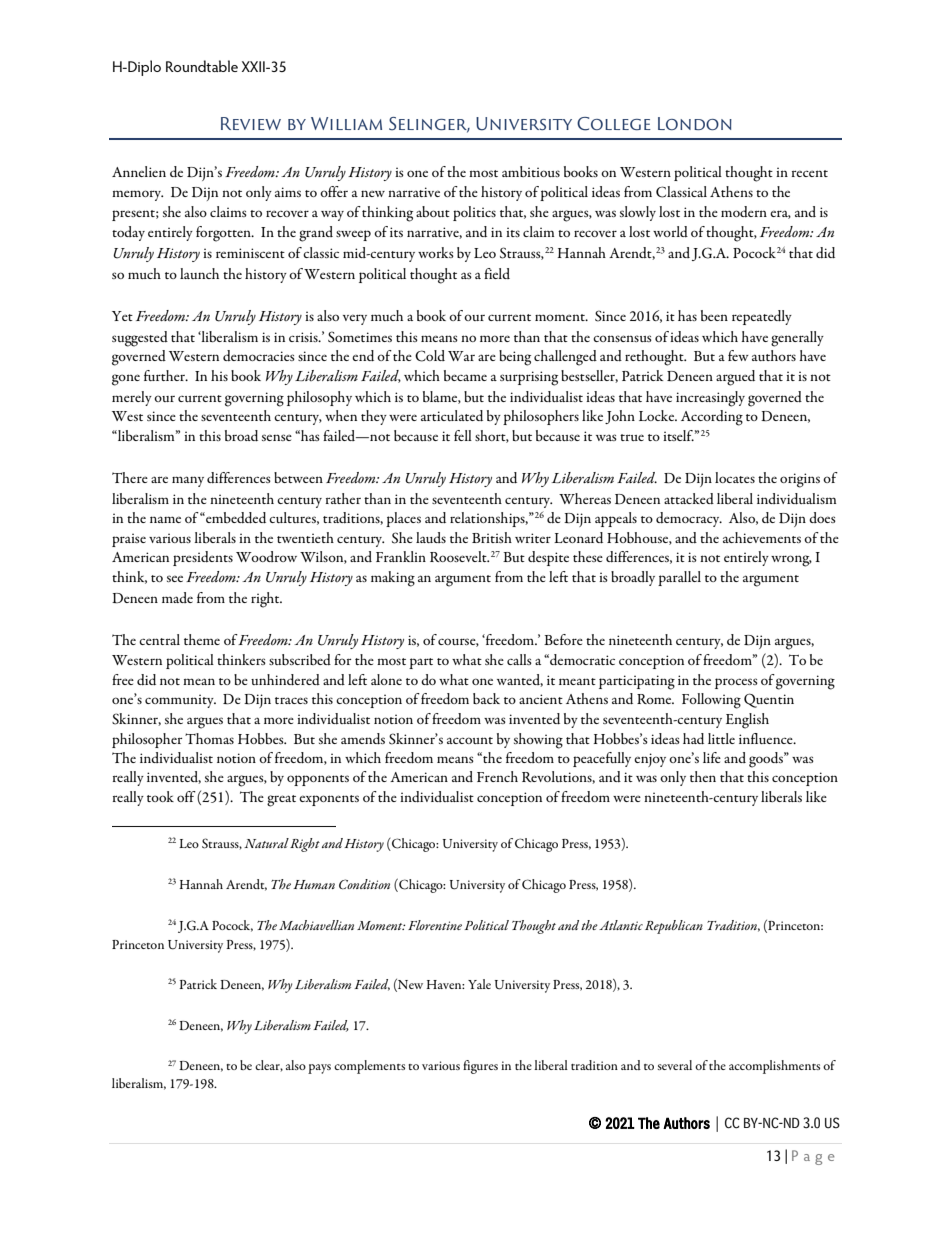 The width and height of the screenshot is (952, 1233). Describe the element at coordinates (497, 776) in the screenshot. I see `French` at that location.
